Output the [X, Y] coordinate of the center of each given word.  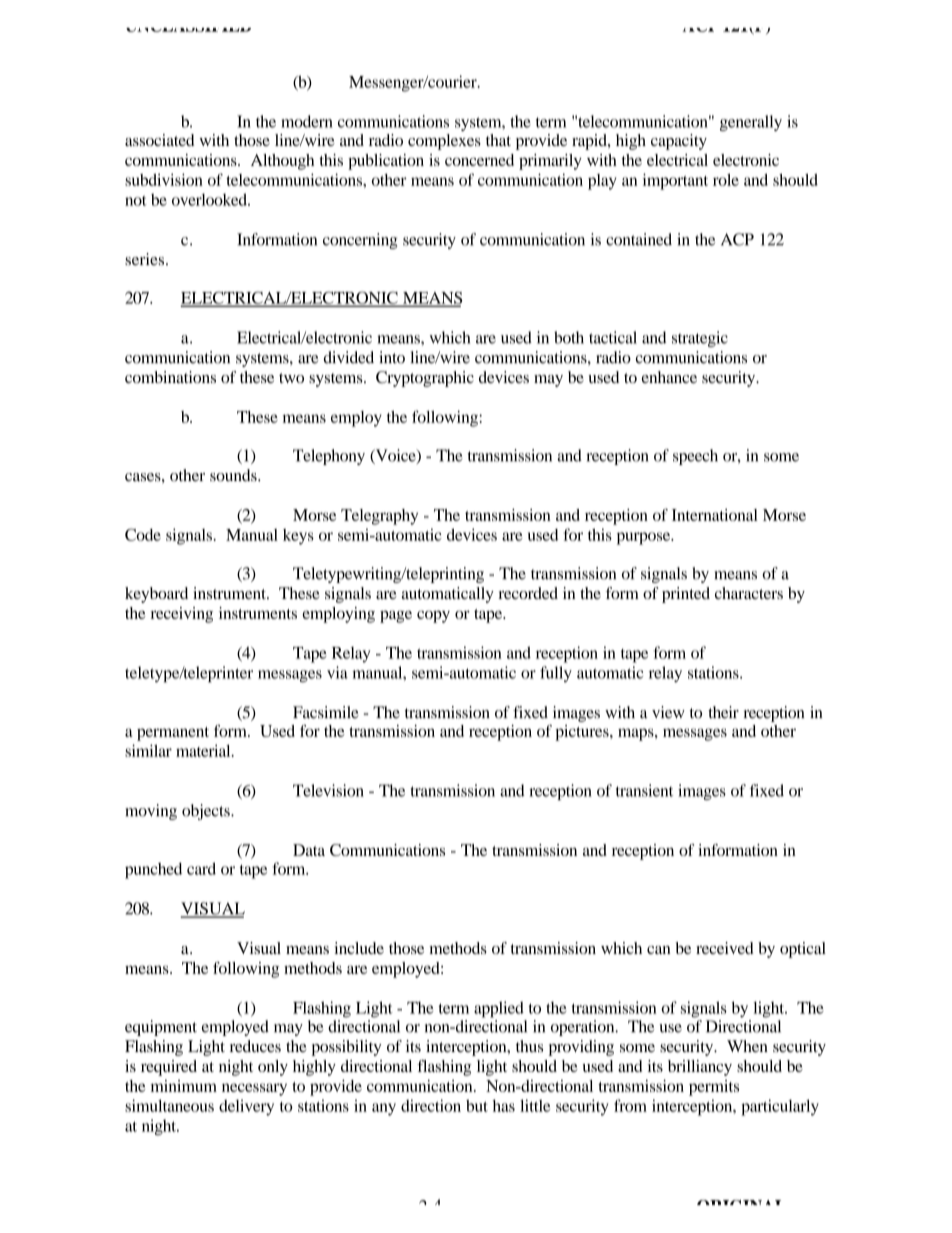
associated [159, 140]
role [726, 180]
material [204, 750]
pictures [583, 733]
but [477, 1105]
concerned [479, 160]
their [723, 712]
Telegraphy [379, 517]
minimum [184, 1086]
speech [695, 457]
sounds [234, 475]
